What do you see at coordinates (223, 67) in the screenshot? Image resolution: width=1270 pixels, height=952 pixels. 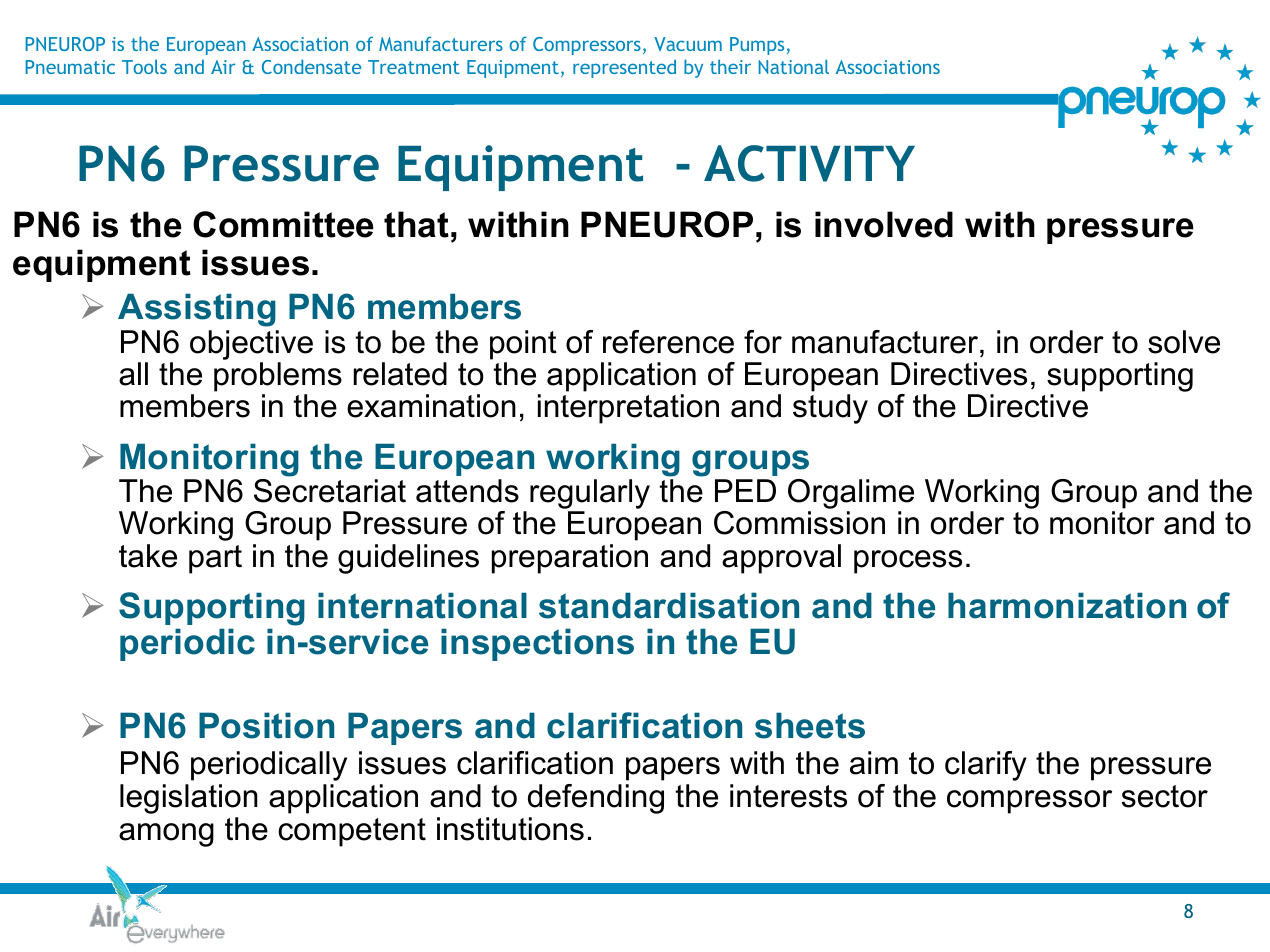 I see `Air` at bounding box center [223, 67].
